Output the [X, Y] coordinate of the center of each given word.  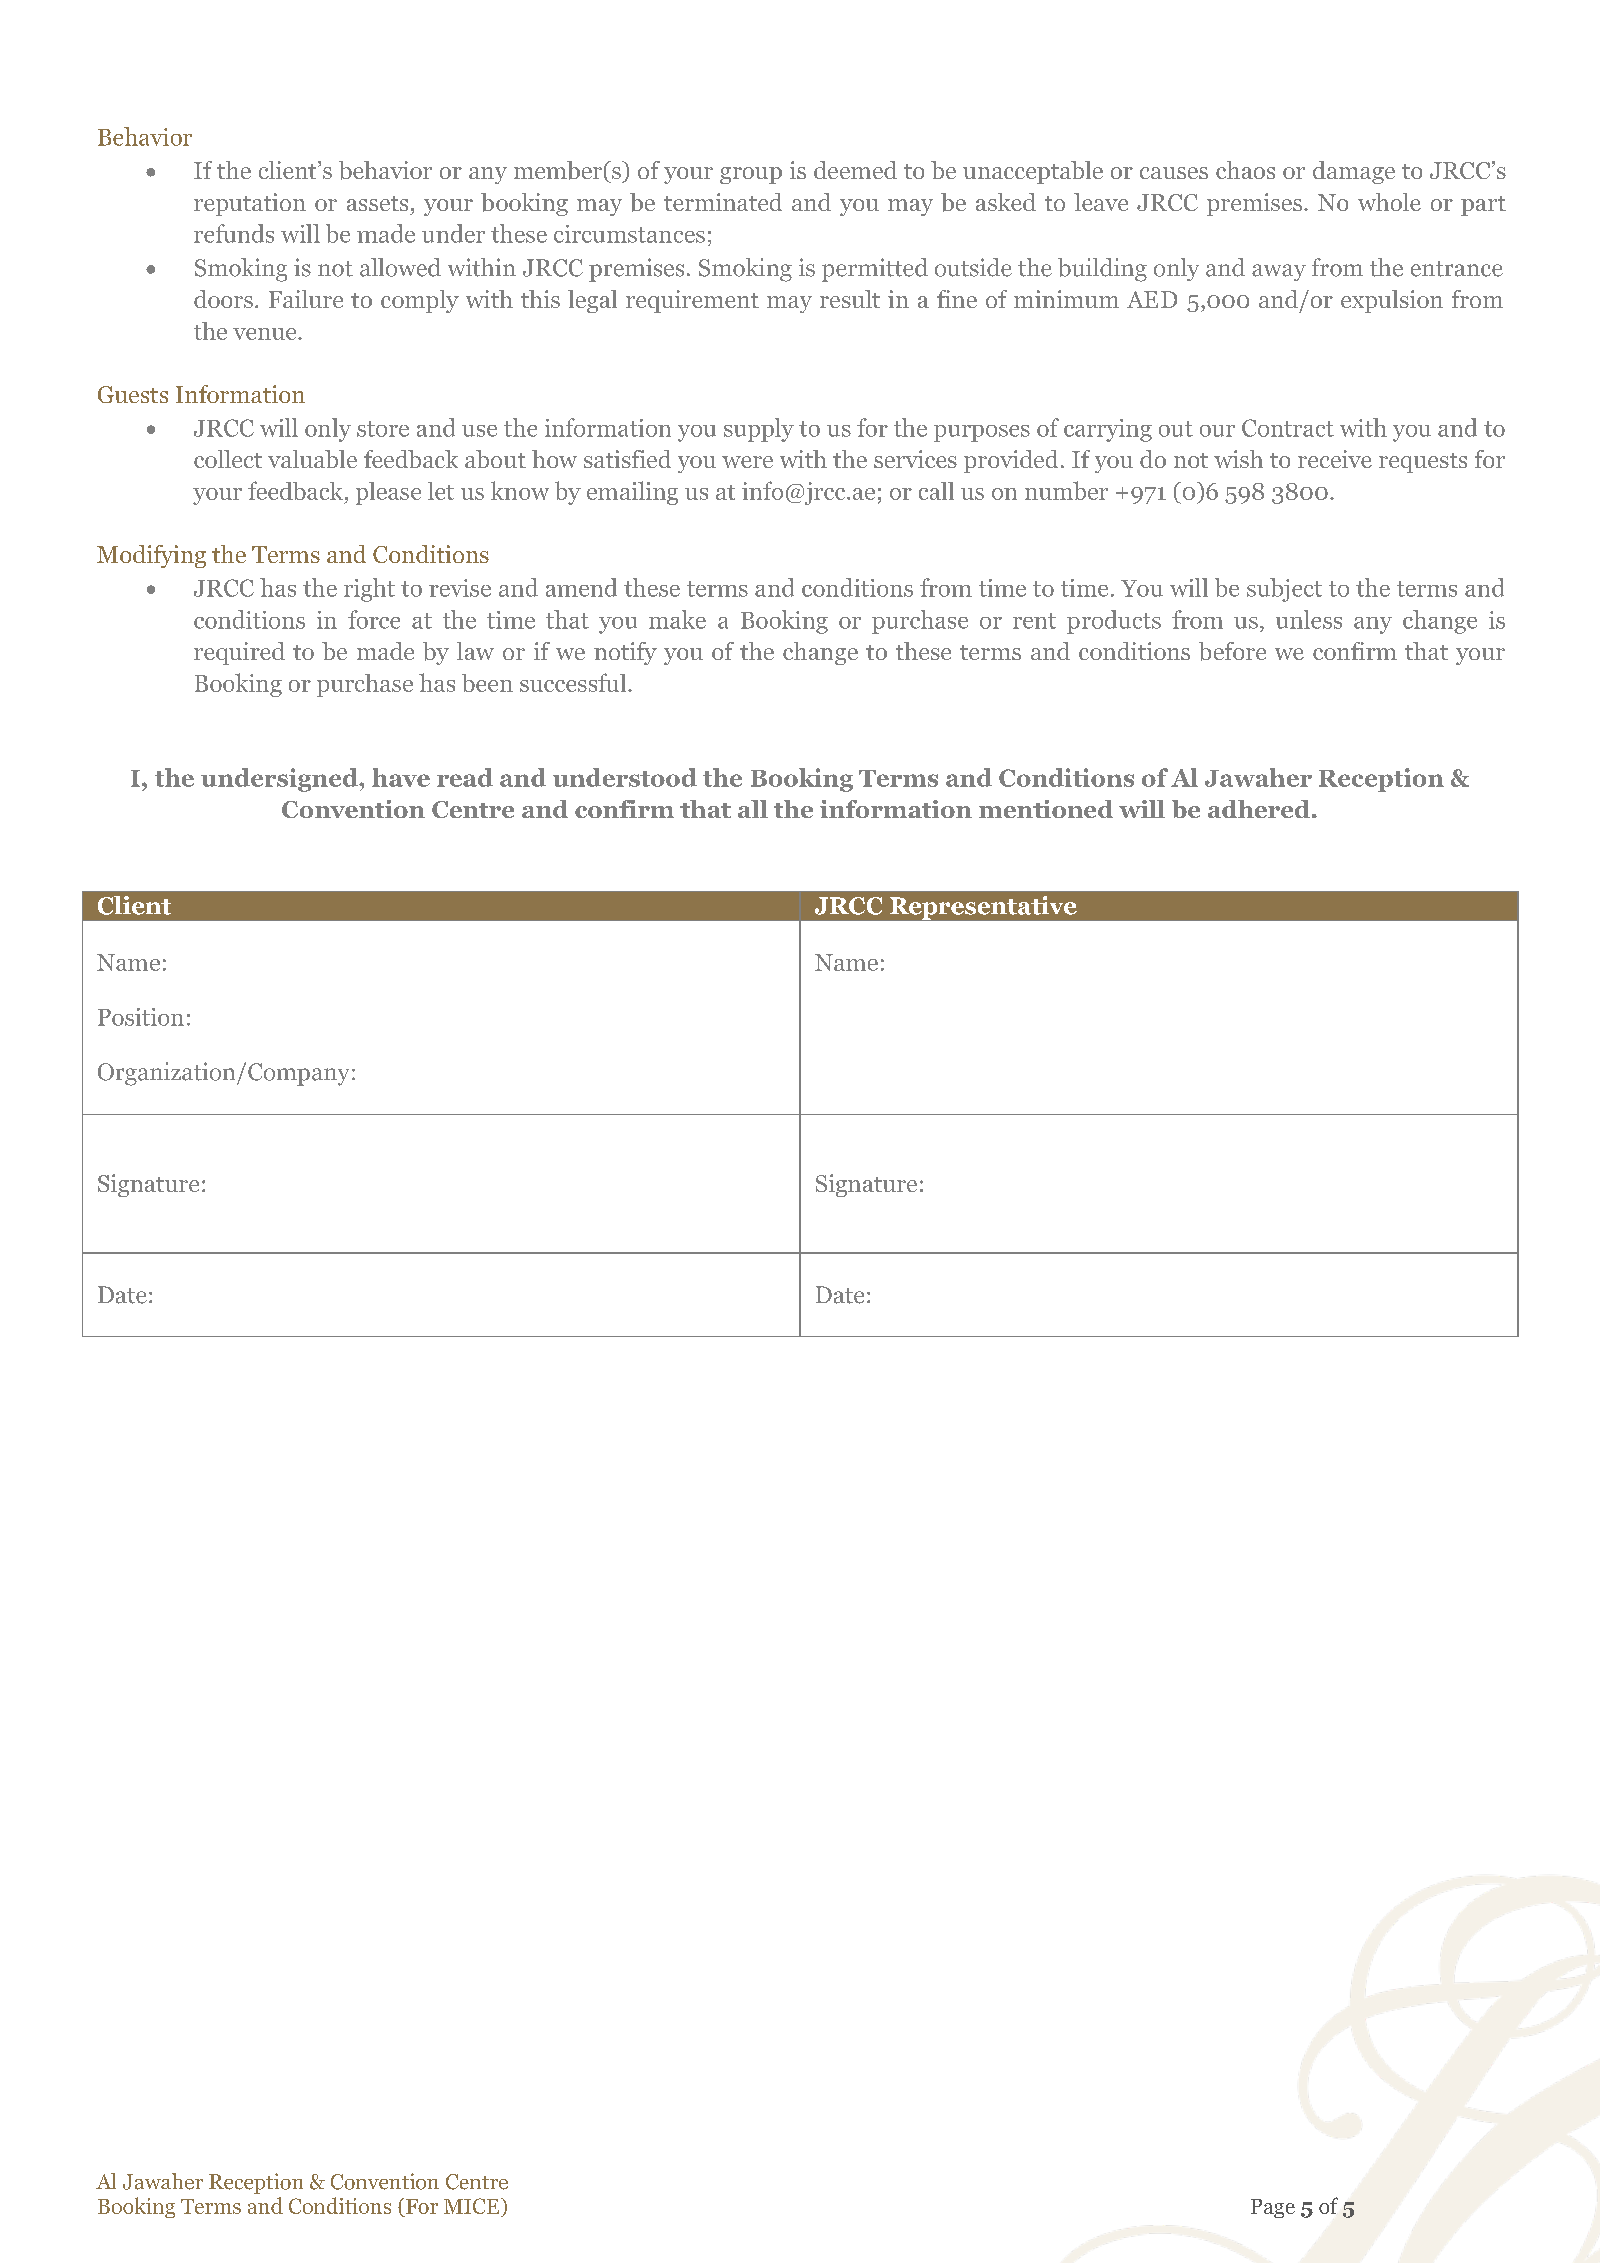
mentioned [1046, 809]
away [1279, 272]
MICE [473, 2206]
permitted [875, 270]
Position [141, 1017]
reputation [250, 204]
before [1232, 651]
